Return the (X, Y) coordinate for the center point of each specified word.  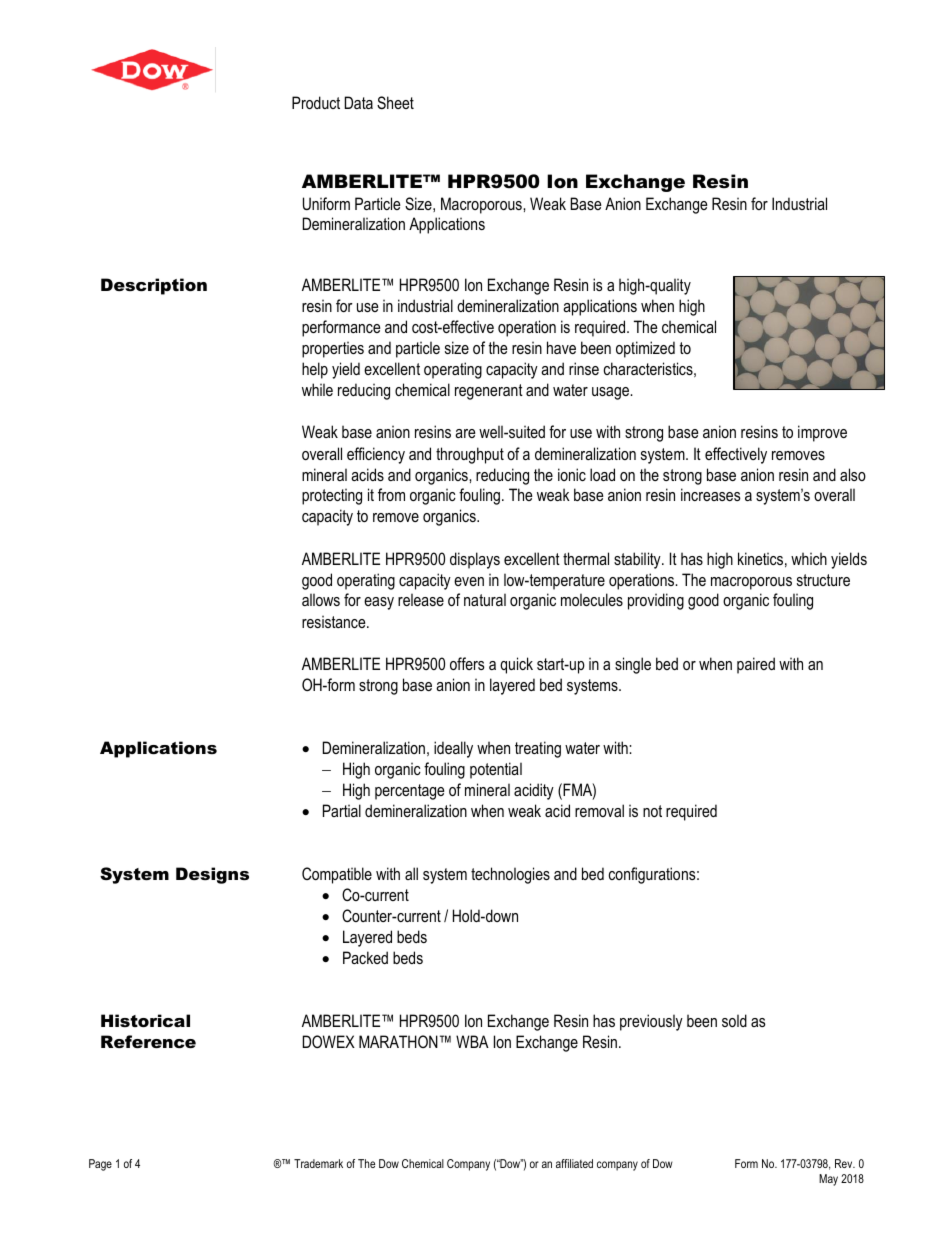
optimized (645, 349)
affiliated (574, 1163)
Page (100, 1165)
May (828, 1180)
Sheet (395, 103)
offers (467, 663)
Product (316, 102)
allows (321, 599)
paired (756, 665)
